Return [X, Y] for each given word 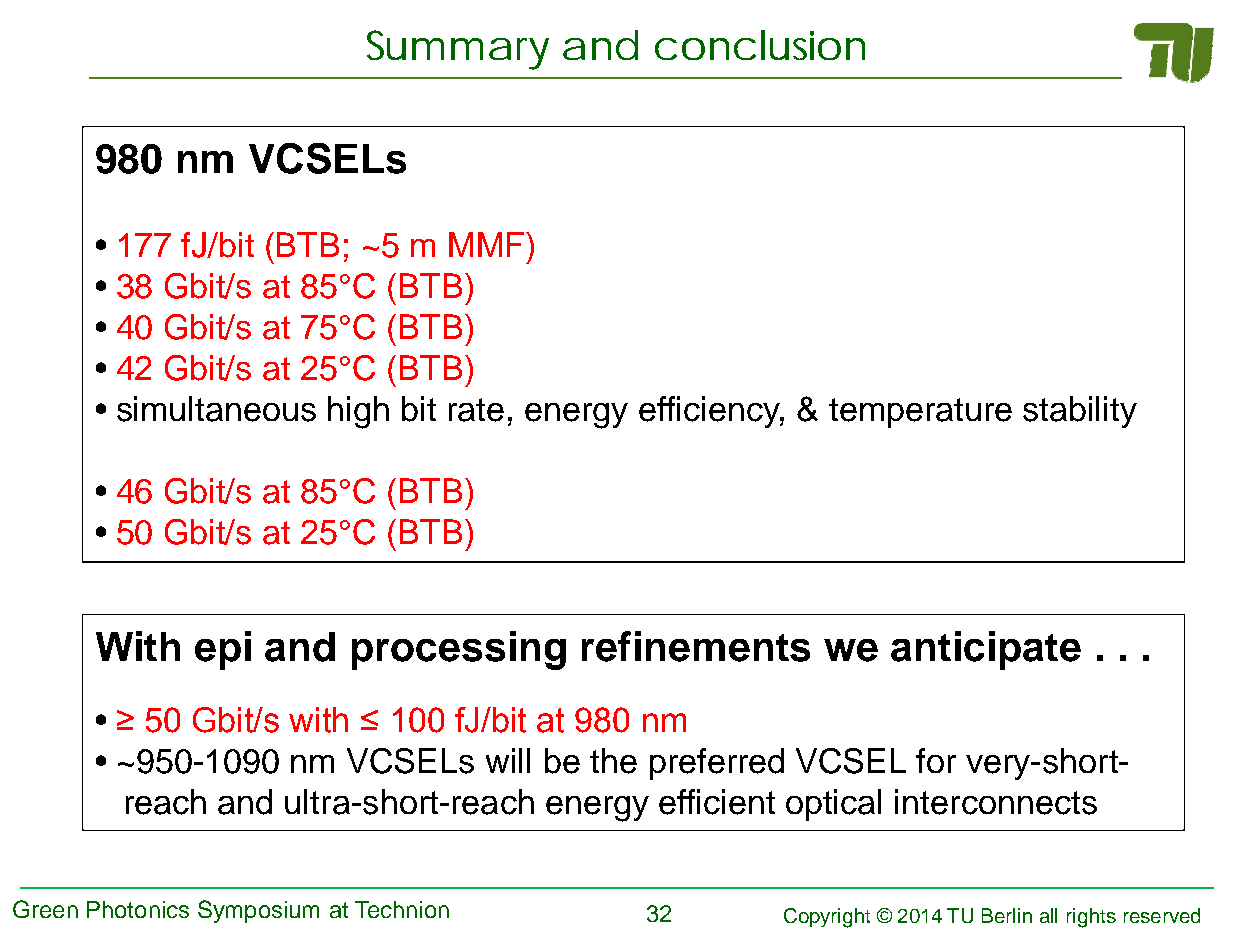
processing [459, 650]
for [936, 760]
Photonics [138, 909]
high [358, 412]
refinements [696, 646]
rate [476, 410]
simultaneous [216, 409]
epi [223, 650]
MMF [486, 244]
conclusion [758, 45]
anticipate [986, 650]
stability [1080, 412]
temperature [920, 413]
